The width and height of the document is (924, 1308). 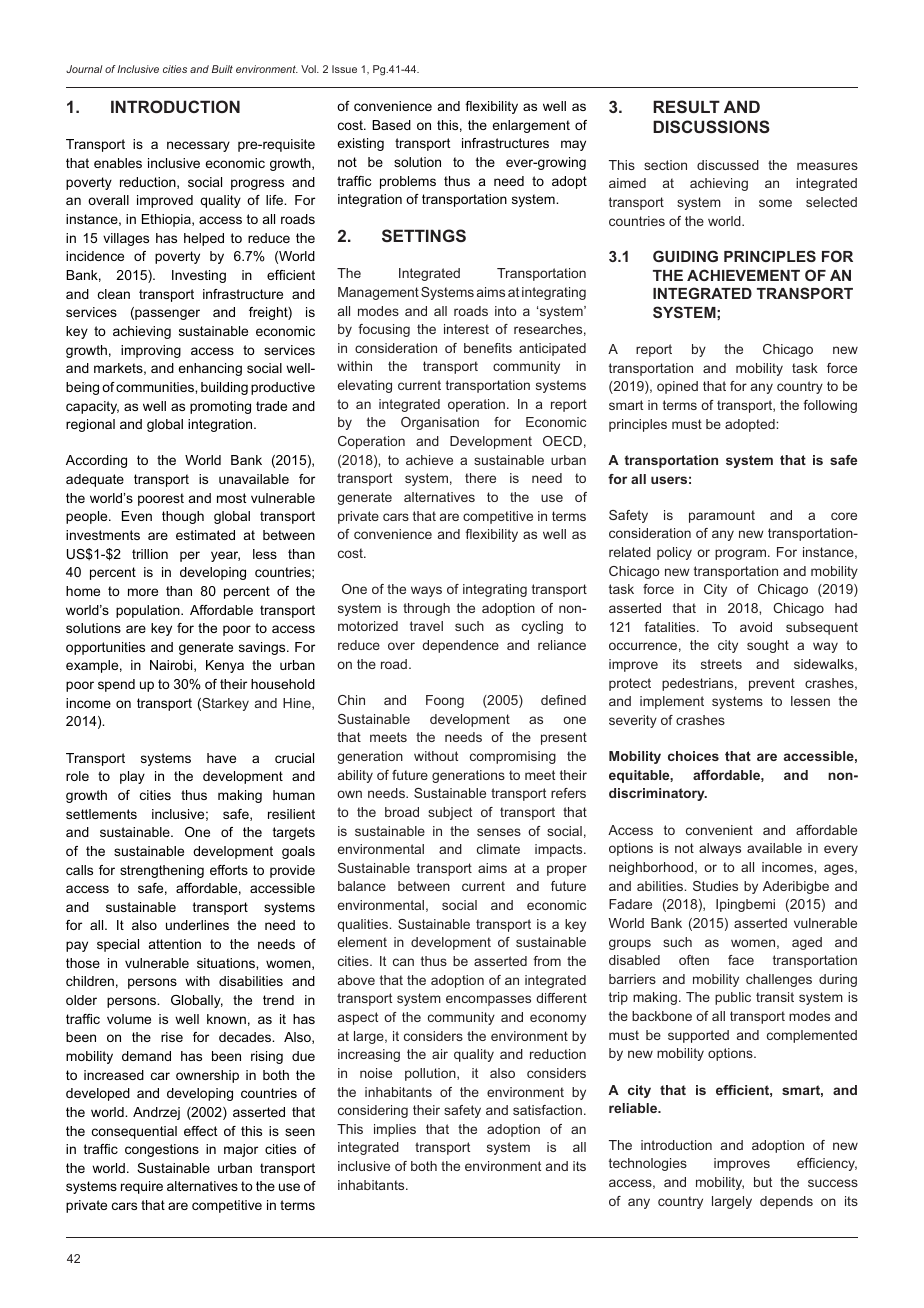 What do you see at coordinates (149, 611) in the document?
I see `population` at bounding box center [149, 611].
